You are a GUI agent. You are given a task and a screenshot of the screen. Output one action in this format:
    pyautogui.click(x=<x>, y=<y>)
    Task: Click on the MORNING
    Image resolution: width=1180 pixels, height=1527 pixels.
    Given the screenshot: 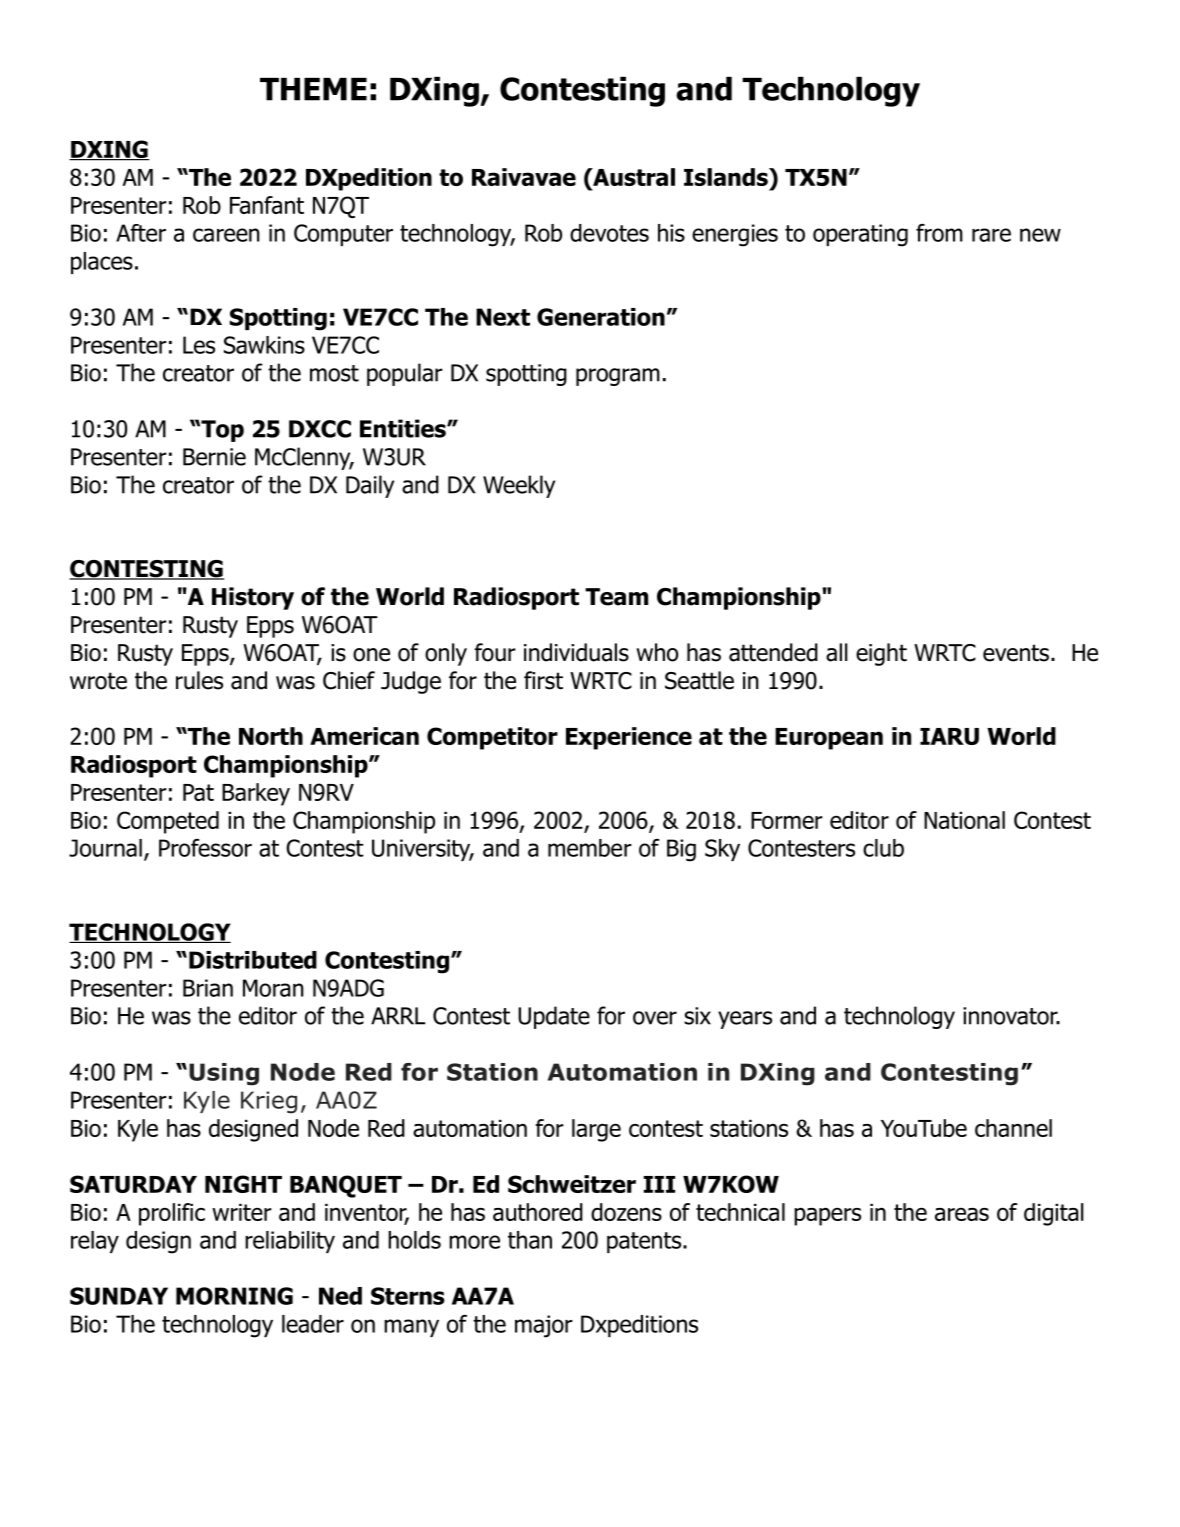 What is the action you would take?
    pyautogui.click(x=234, y=1296)
